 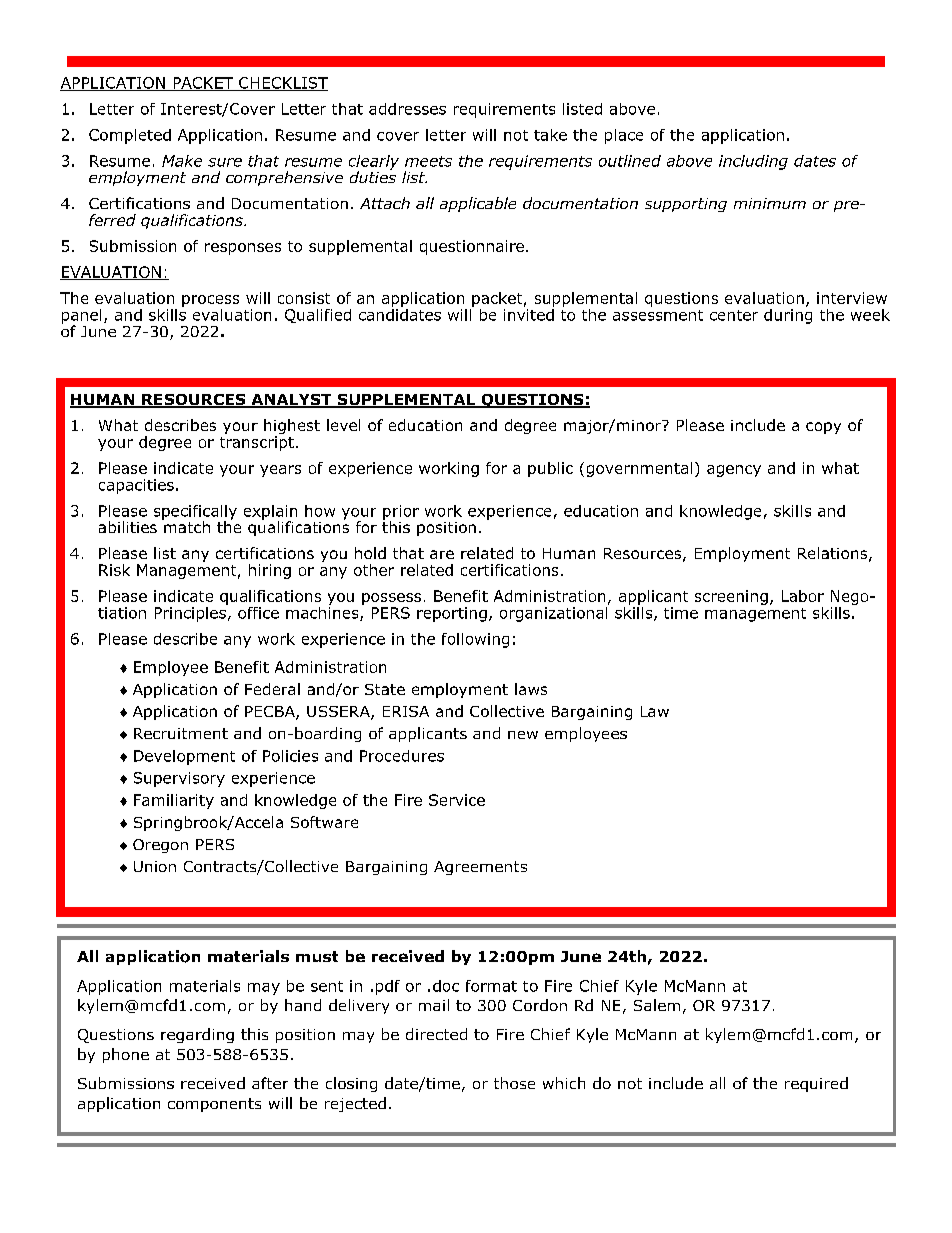 What do you see at coordinates (428, 161) in the document?
I see `meets` at bounding box center [428, 161].
